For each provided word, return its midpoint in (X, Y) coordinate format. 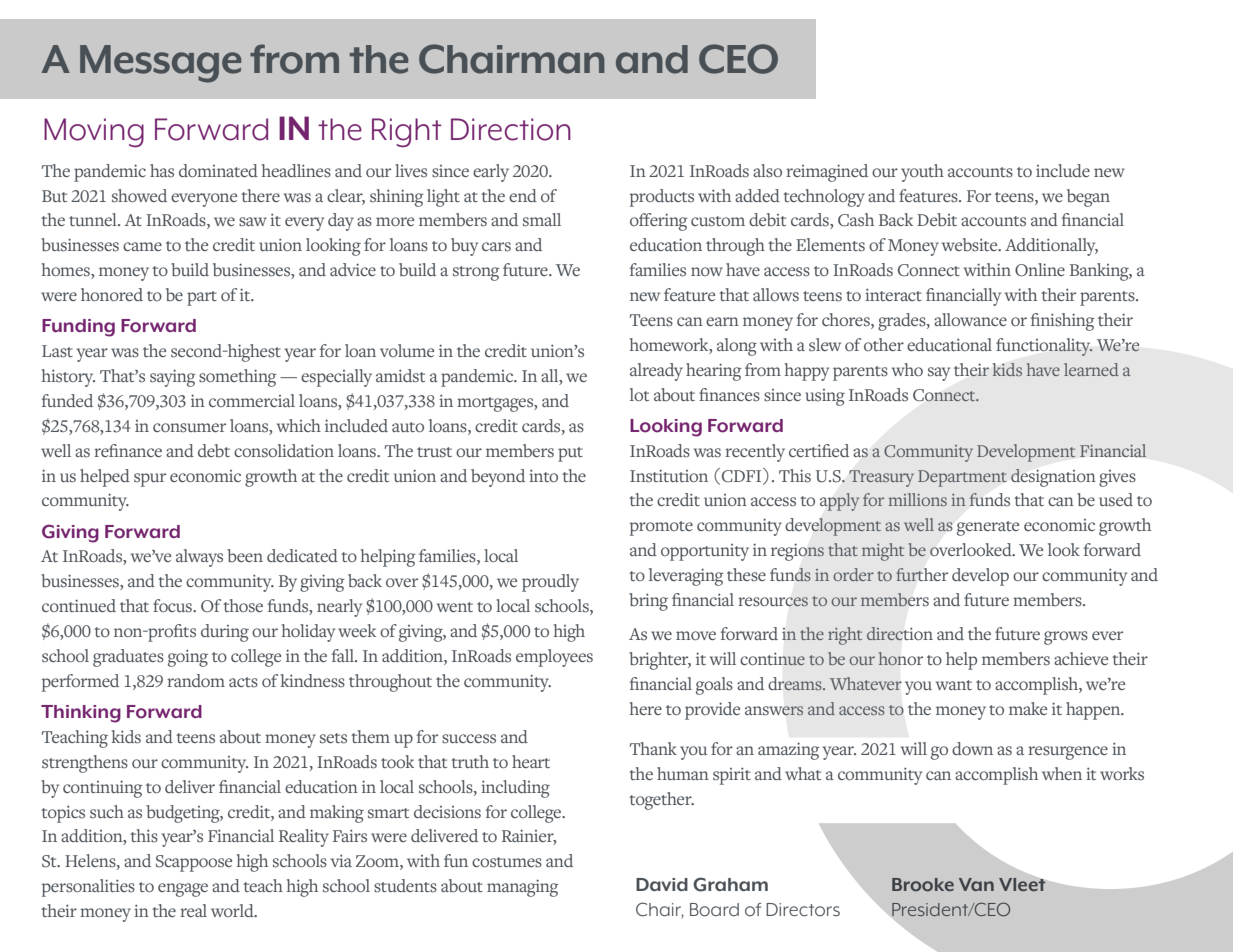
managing (523, 888)
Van (976, 884)
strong (476, 273)
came (142, 246)
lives (411, 171)
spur (150, 480)
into (543, 475)
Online (1040, 270)
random (196, 680)
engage (183, 890)
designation (1053, 478)
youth (922, 173)
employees (554, 658)
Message (160, 64)
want (954, 685)
